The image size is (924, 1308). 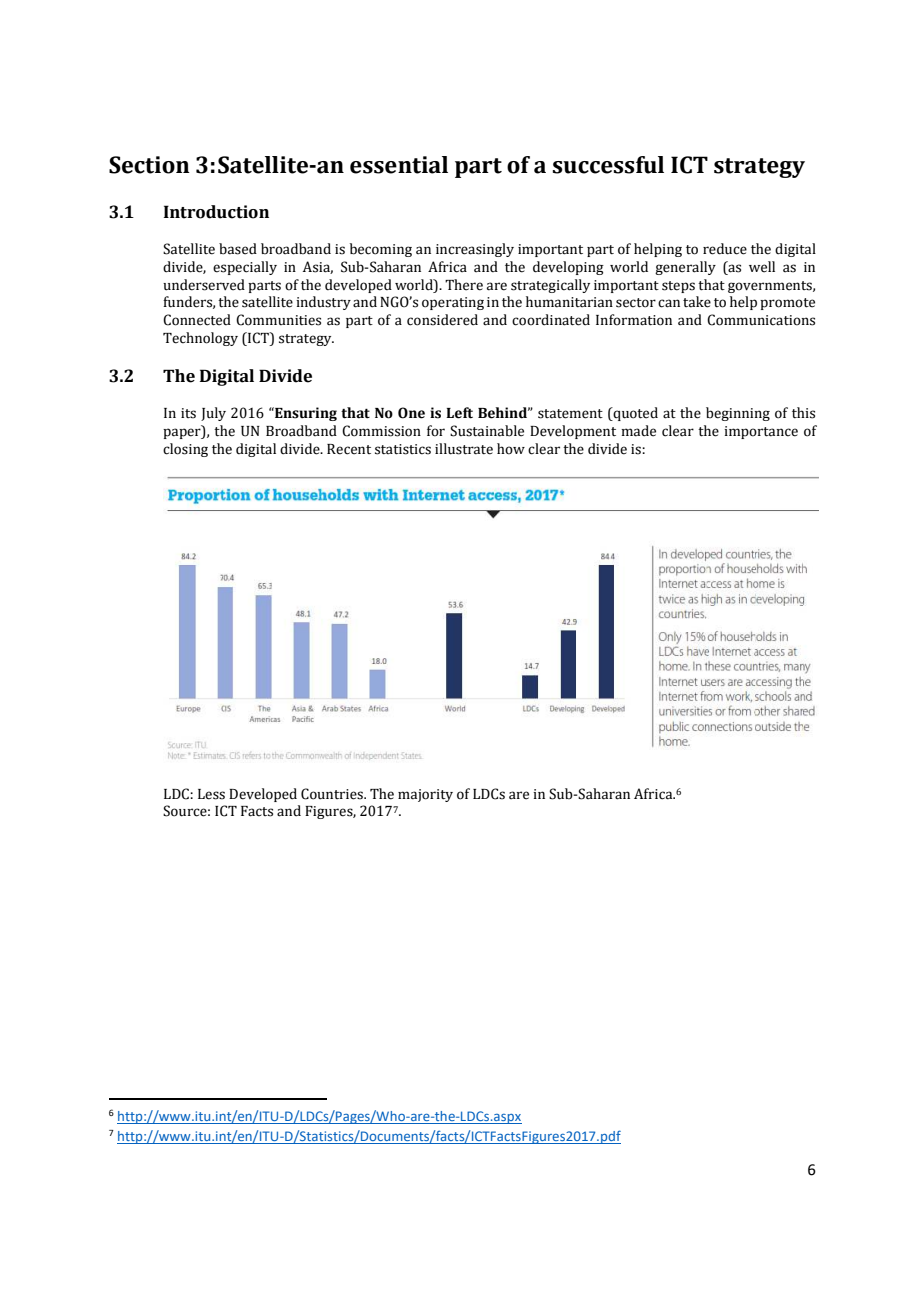 What do you see at coordinates (185, 450) in the screenshot?
I see `closing` at bounding box center [185, 450].
